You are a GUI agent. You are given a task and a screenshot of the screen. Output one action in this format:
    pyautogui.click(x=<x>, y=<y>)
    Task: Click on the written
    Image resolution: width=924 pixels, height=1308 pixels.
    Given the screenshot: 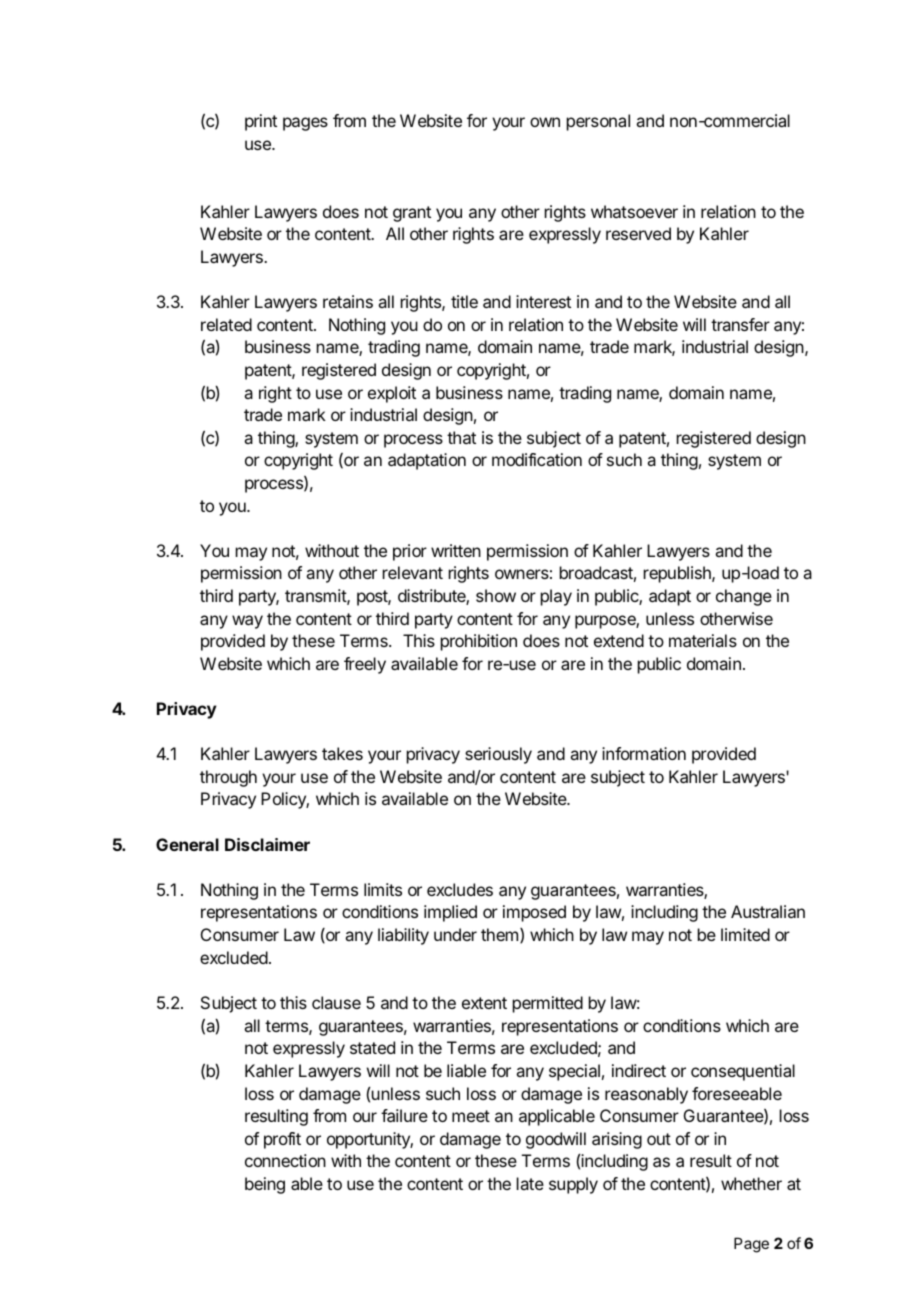 What is the action you would take?
    pyautogui.click(x=456, y=550)
